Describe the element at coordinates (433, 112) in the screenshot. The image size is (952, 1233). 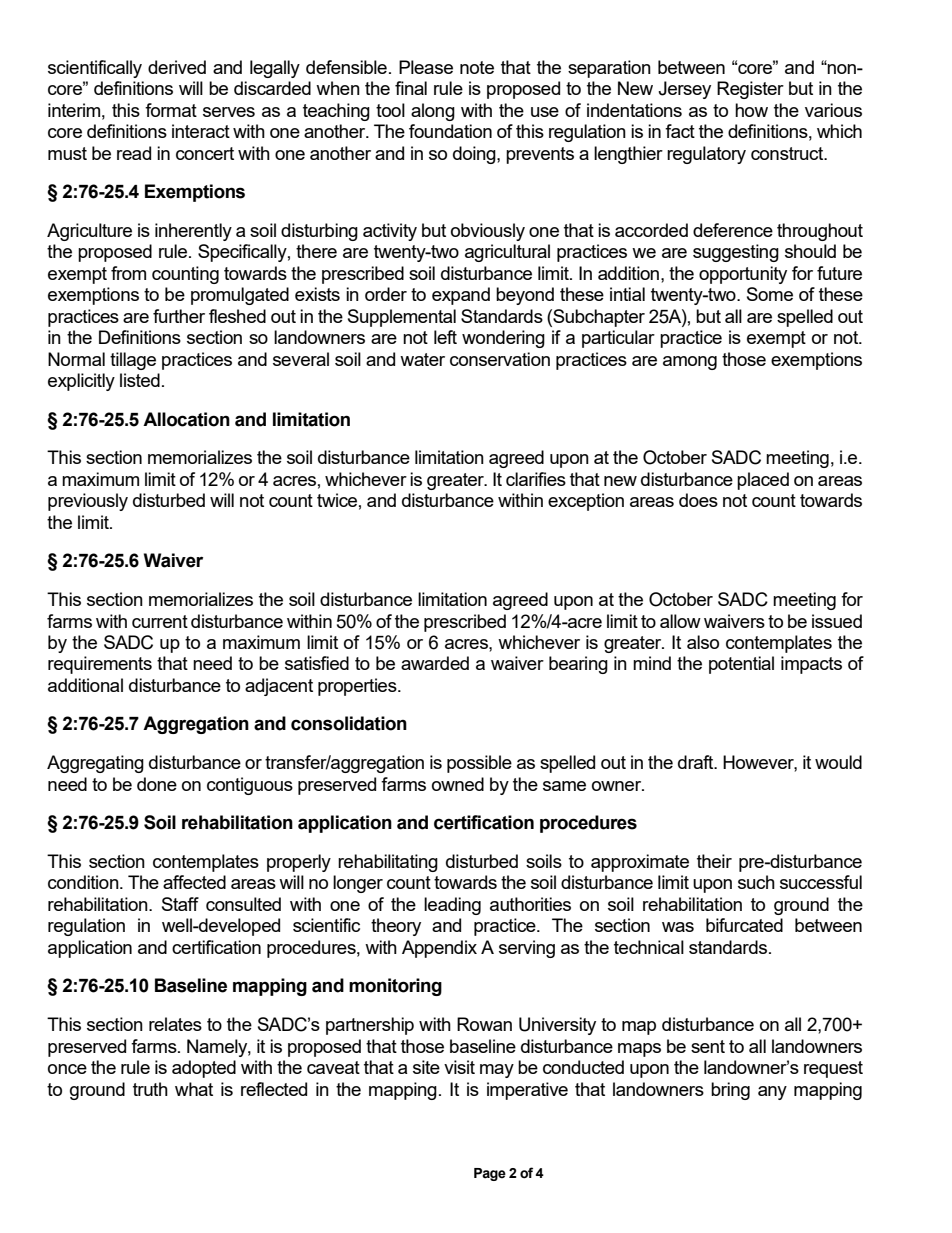
I see `along` at that location.
